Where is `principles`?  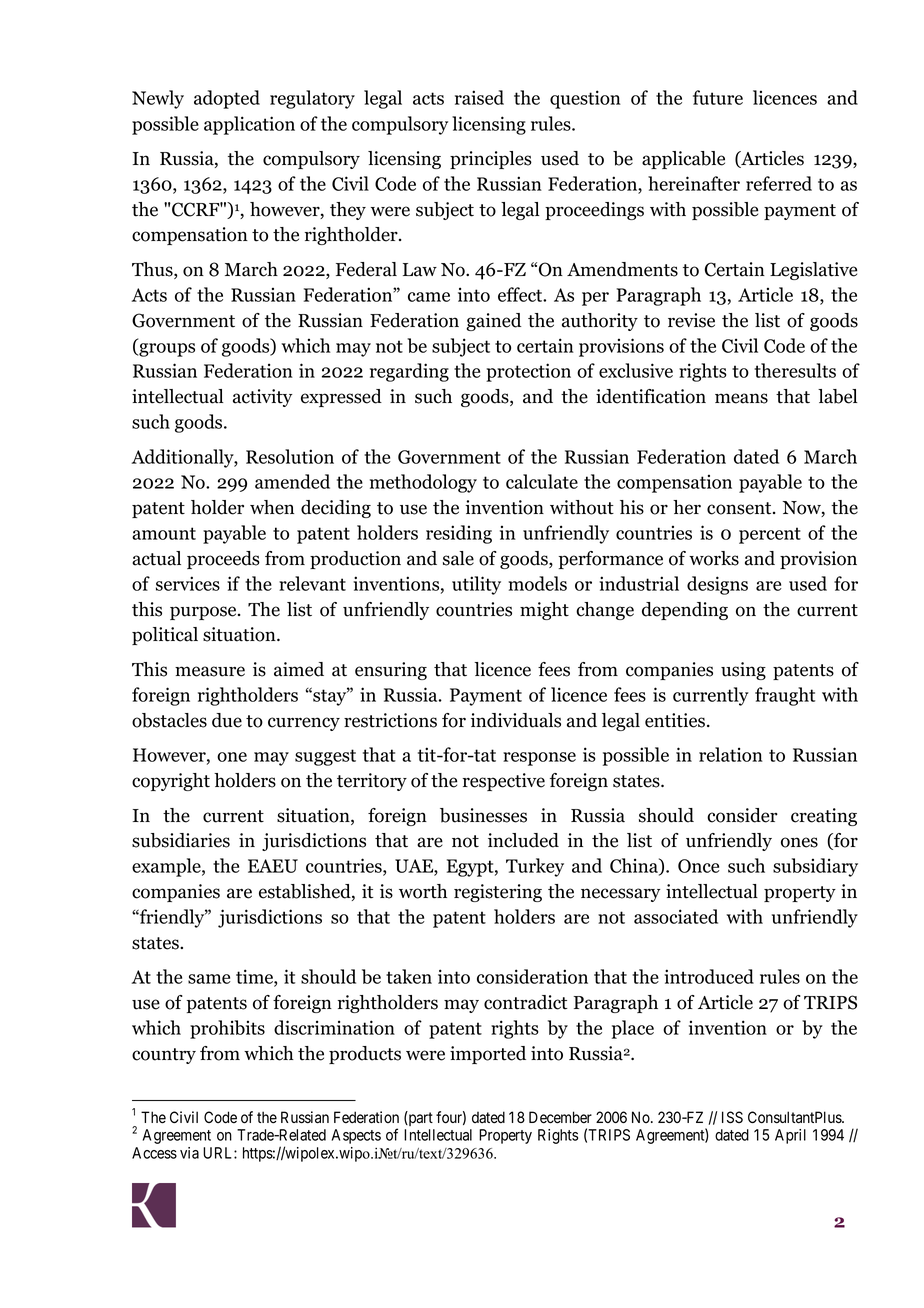 principles is located at coordinates (491, 160).
